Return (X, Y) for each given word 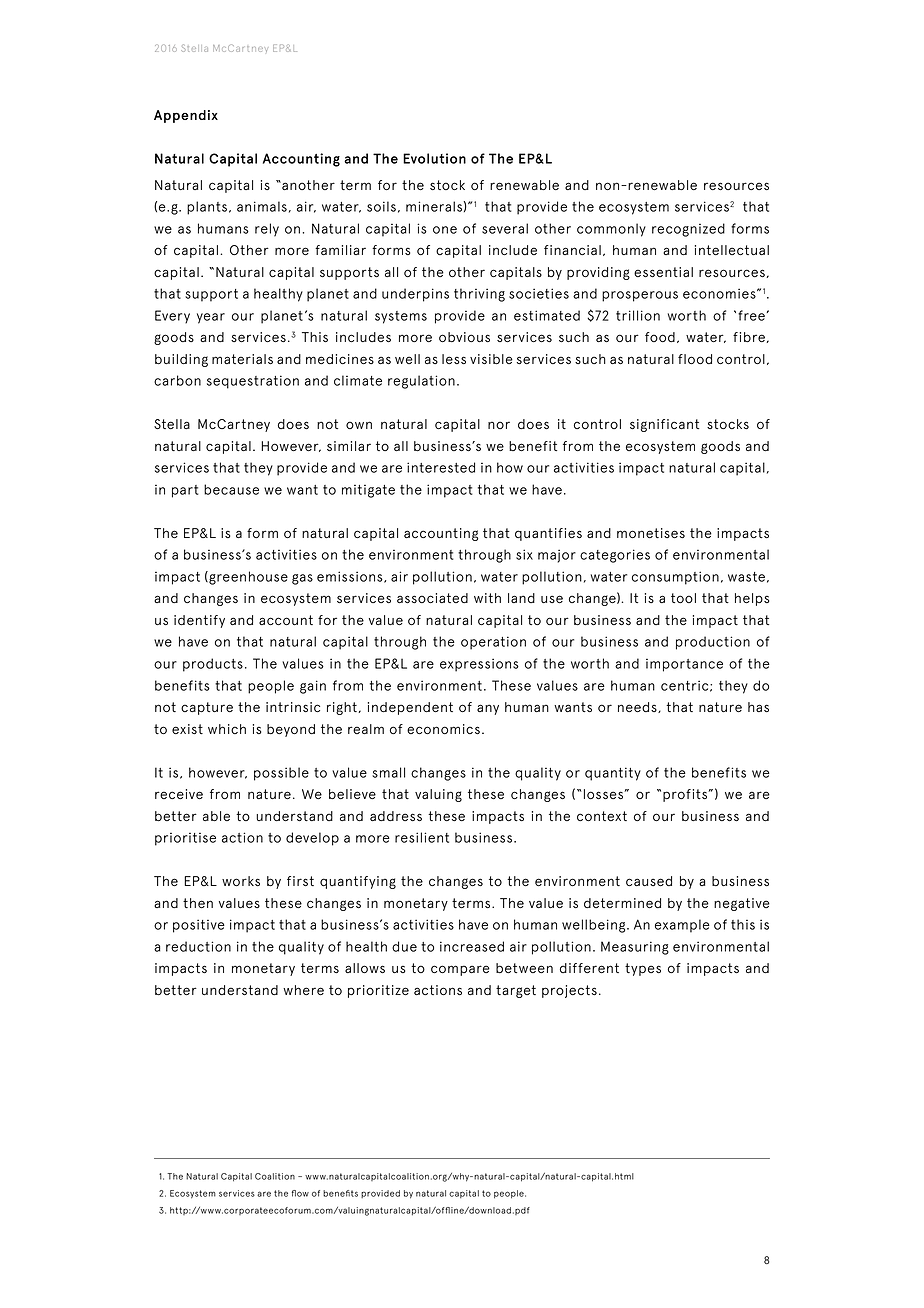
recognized (688, 230)
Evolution (434, 158)
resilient (422, 837)
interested (441, 467)
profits (686, 795)
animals (262, 206)
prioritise (185, 839)
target (516, 991)
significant (664, 425)
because (231, 489)
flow (300, 1193)
